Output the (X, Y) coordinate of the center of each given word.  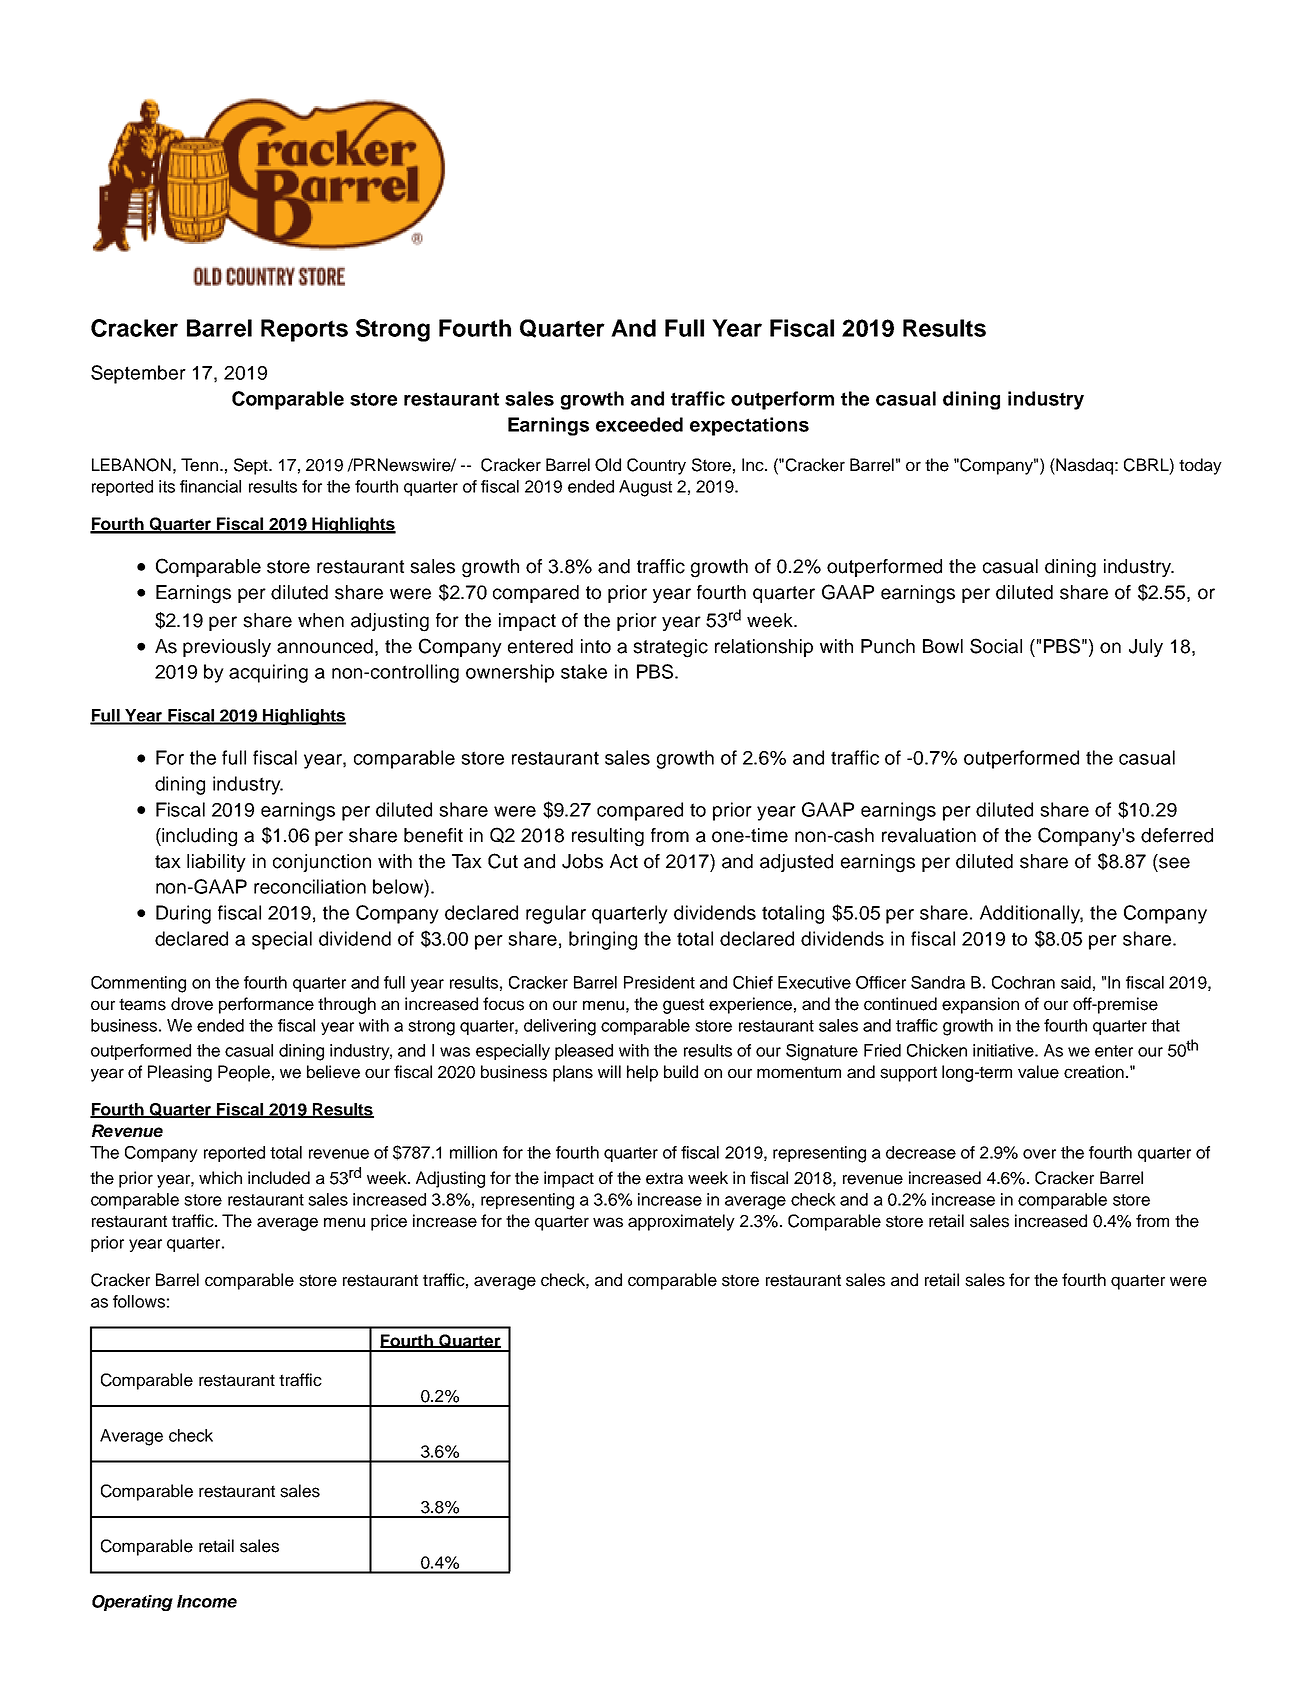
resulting (608, 837)
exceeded (639, 424)
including (198, 837)
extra (664, 1178)
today (1200, 466)
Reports (304, 330)
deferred (1177, 835)
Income (207, 1601)
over (1039, 1154)
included (279, 1178)
